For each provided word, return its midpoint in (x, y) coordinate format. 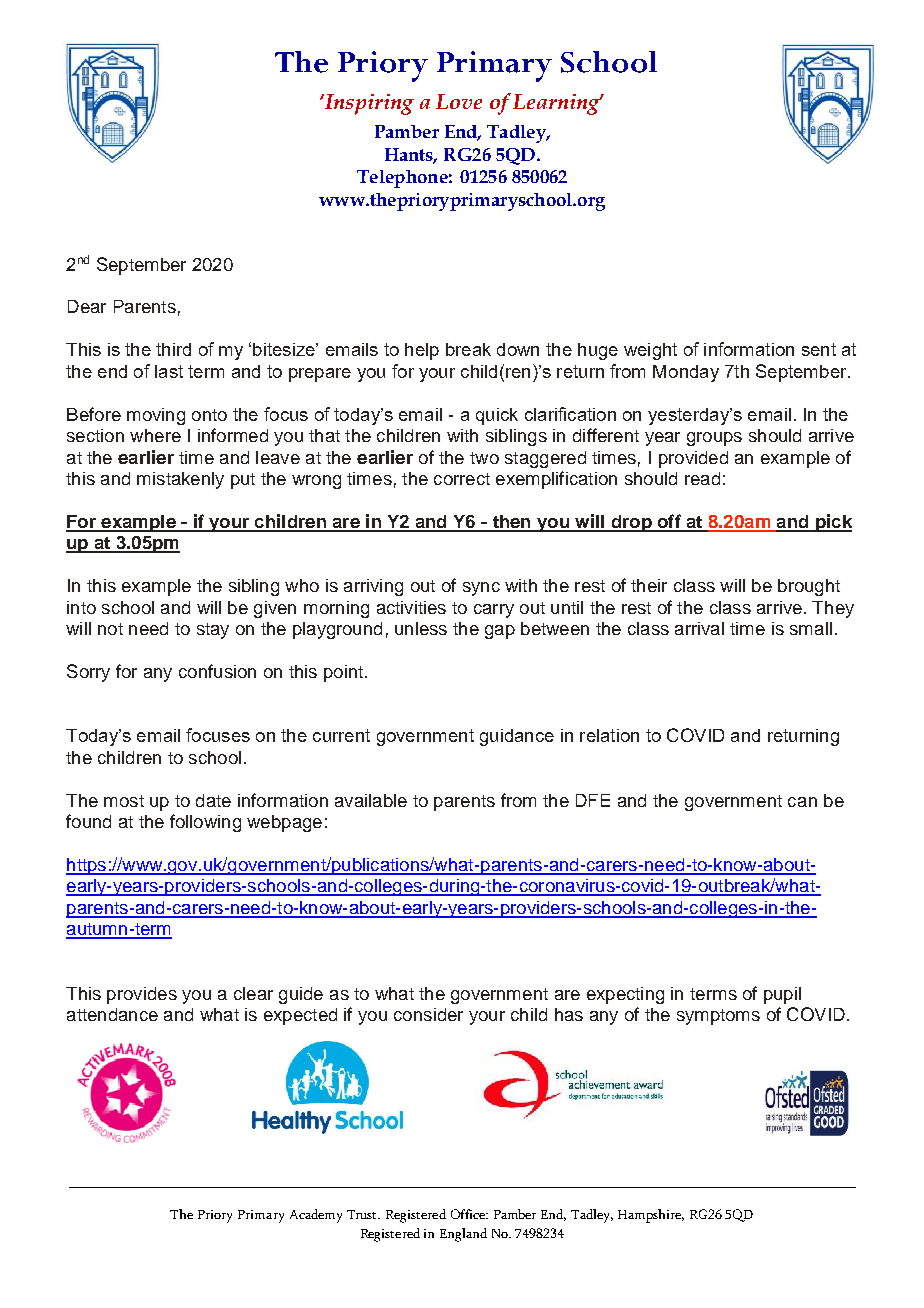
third (173, 349)
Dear (87, 306)
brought (809, 587)
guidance (517, 737)
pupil (782, 995)
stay (213, 631)
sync (481, 589)
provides (142, 995)
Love (459, 101)
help (422, 351)
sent (819, 349)
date (213, 800)
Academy (316, 1216)
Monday (686, 373)
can (802, 802)
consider (428, 1014)
